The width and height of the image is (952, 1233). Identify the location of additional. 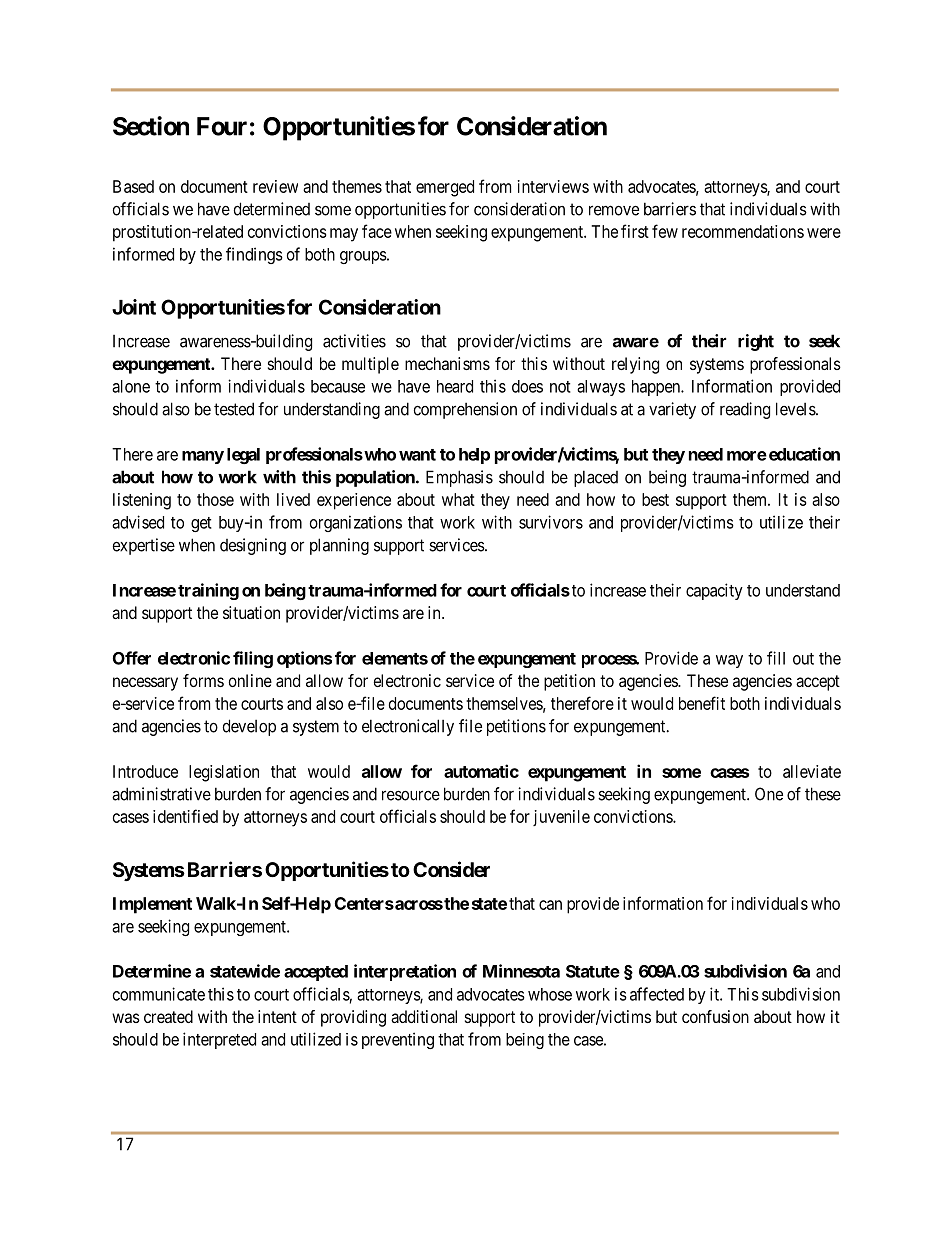
(424, 1016).
